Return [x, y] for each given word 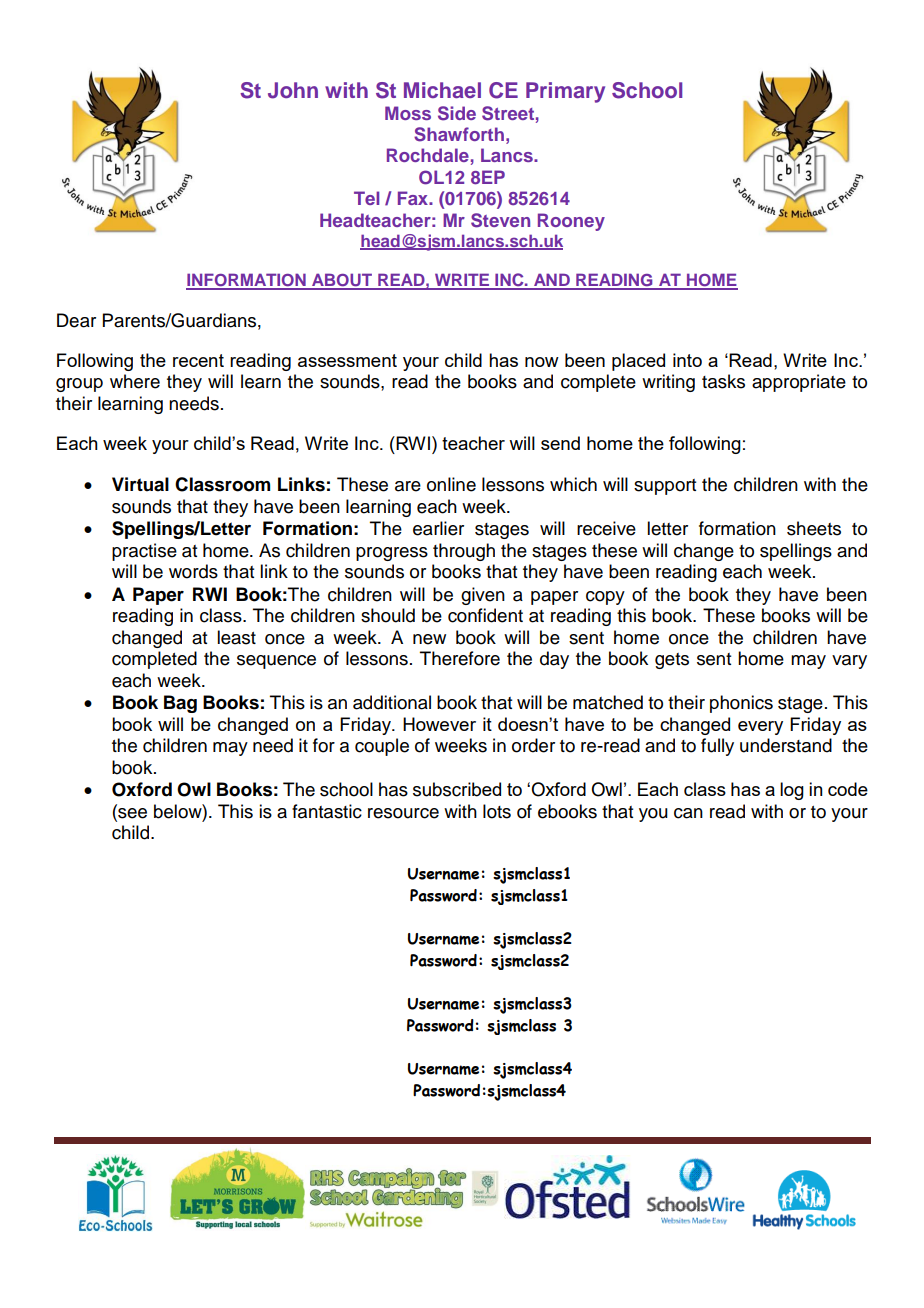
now [542, 362]
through [464, 552]
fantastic [327, 811]
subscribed [457, 789]
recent [198, 360]
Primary [565, 92]
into [687, 360]
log [792, 791]
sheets [814, 528]
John [293, 90]
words [193, 571]
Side [457, 113]
